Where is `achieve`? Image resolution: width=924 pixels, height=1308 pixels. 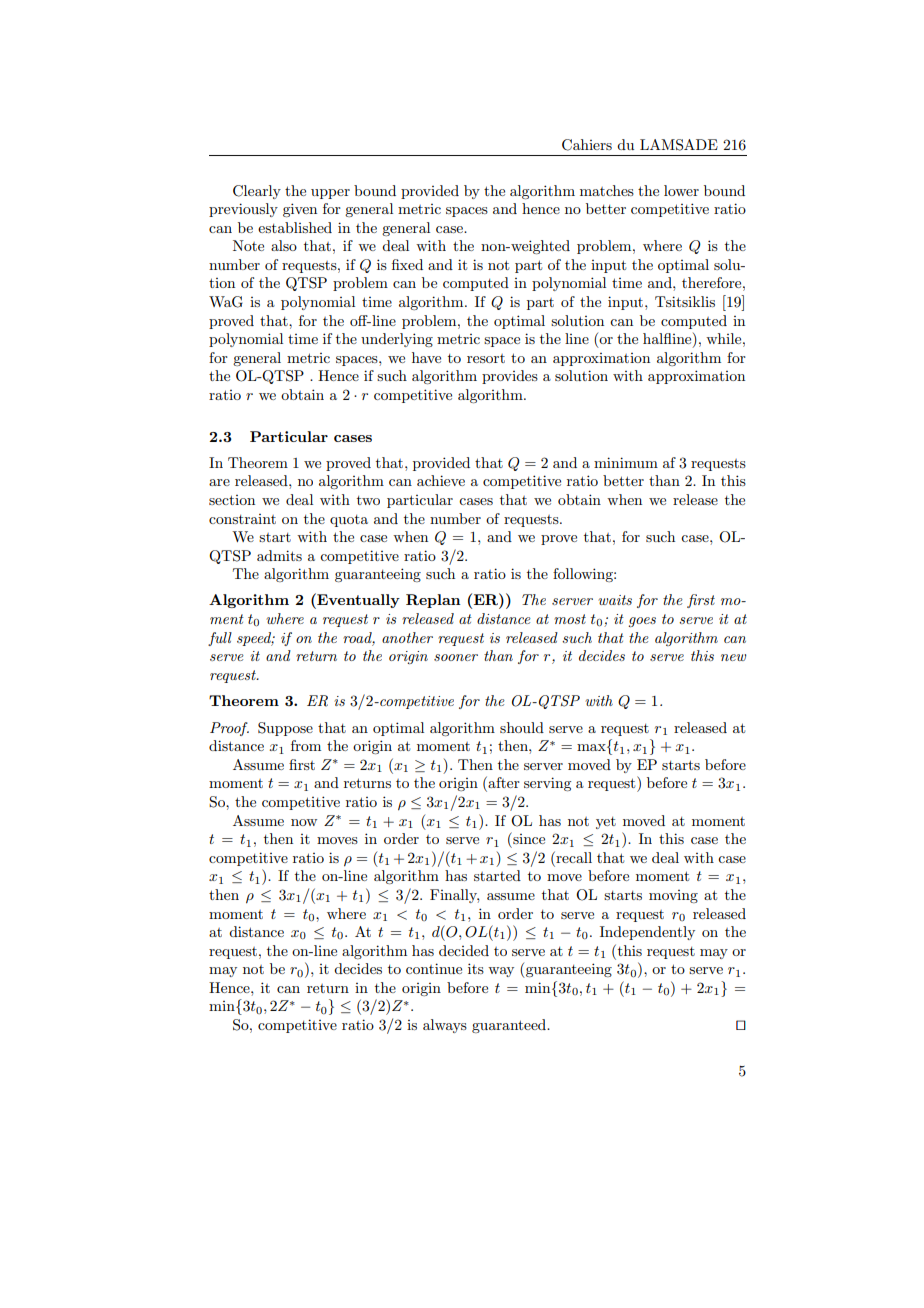 achieve is located at coordinates (441, 480).
